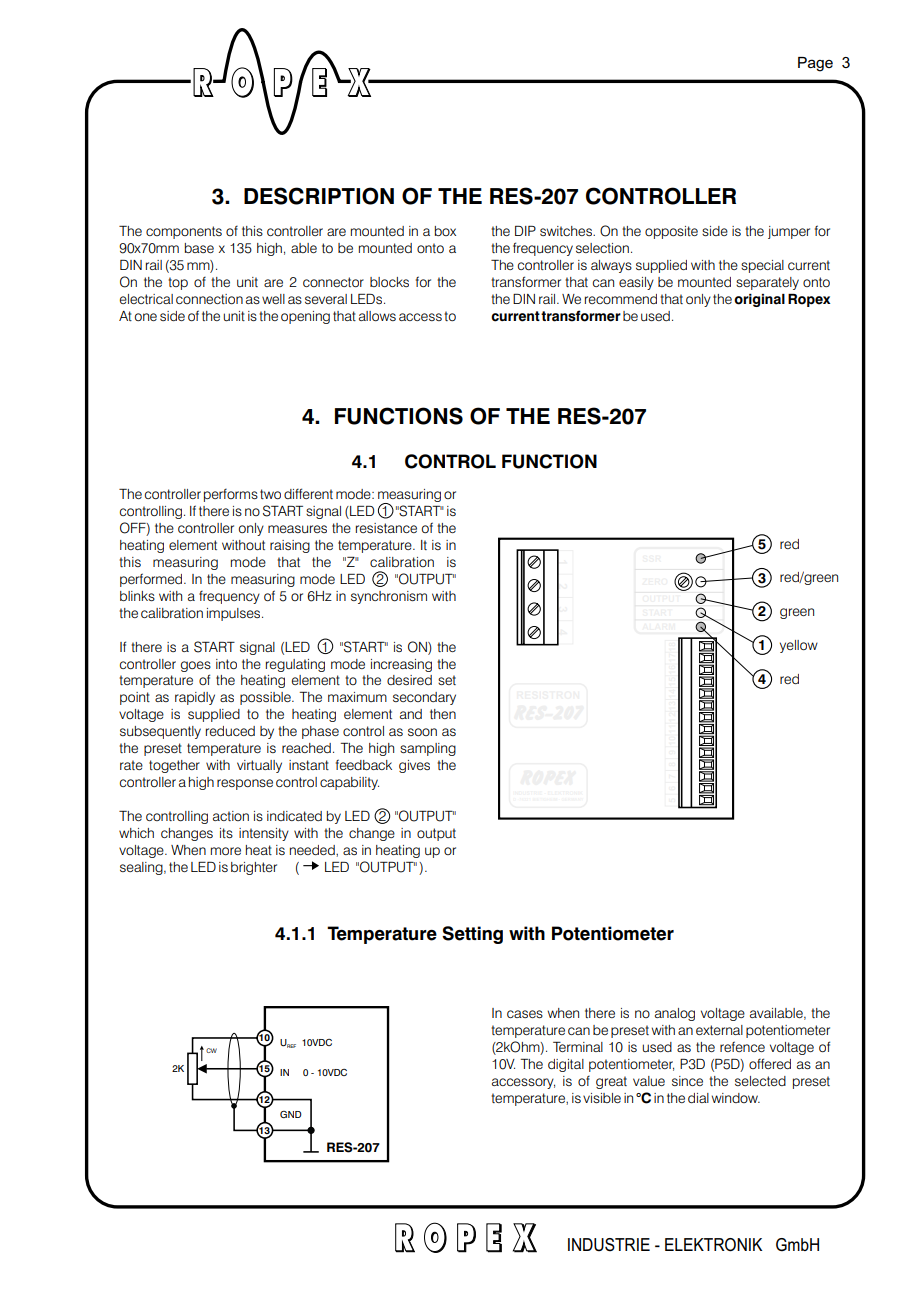 The width and height of the document is (924, 1308). Describe the element at coordinates (428, 749) in the document. I see `sampling` at that location.
